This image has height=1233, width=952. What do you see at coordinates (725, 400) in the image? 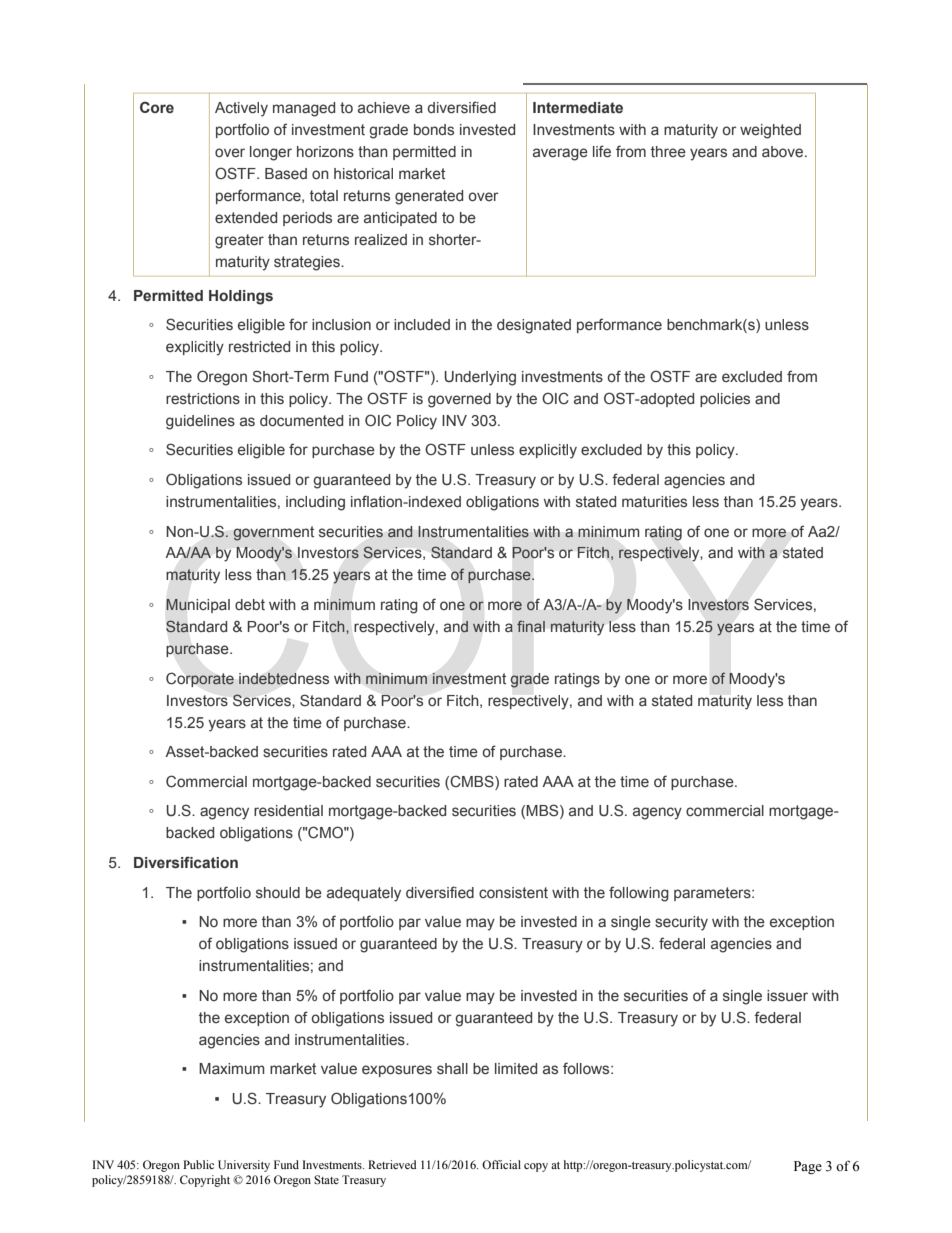
I see `policies` at bounding box center [725, 400].
